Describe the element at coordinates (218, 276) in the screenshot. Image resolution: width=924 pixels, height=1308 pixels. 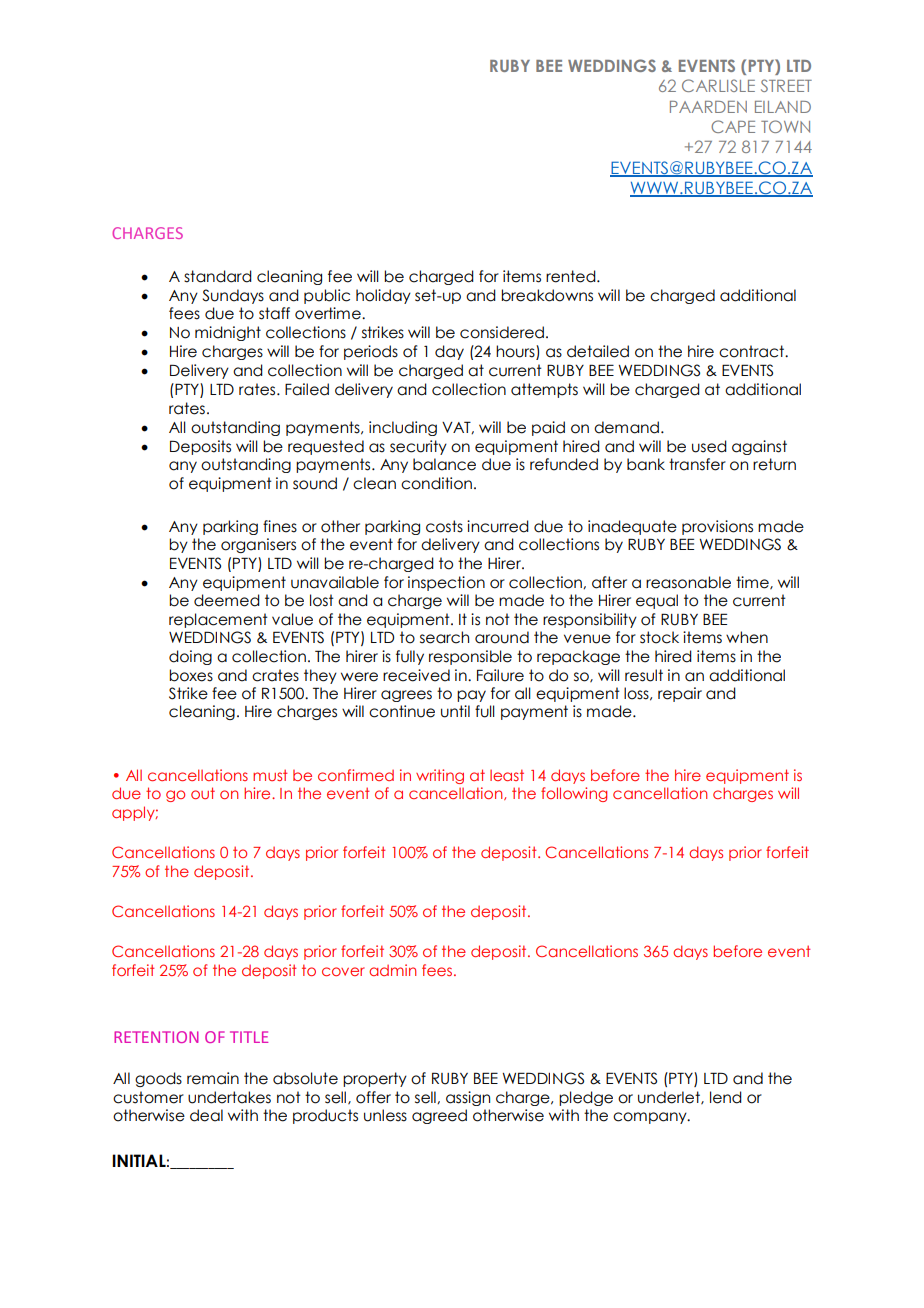
I see `standard` at that location.
